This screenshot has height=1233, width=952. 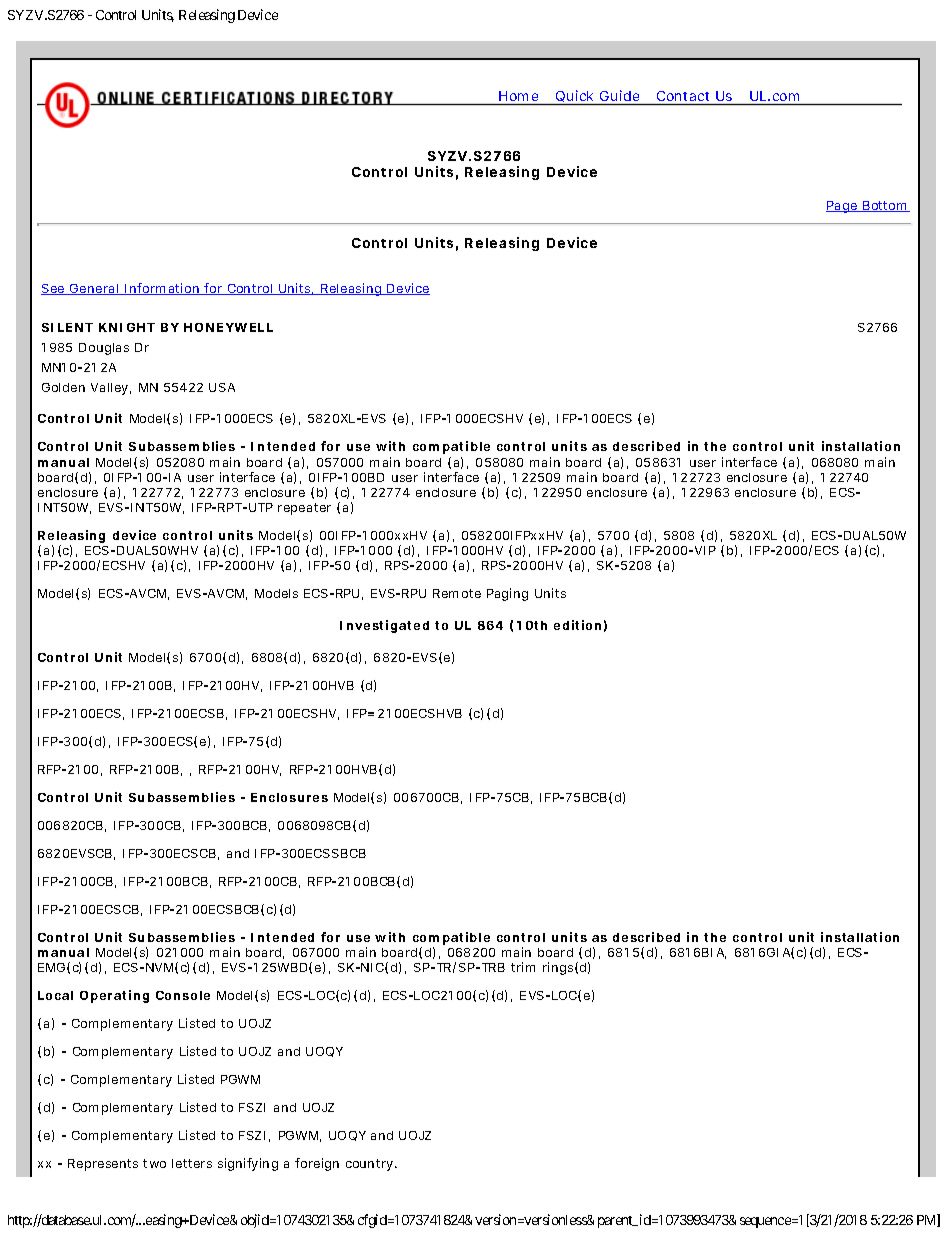 What do you see at coordinates (248, 1164) in the screenshot?
I see `signifying` at bounding box center [248, 1164].
